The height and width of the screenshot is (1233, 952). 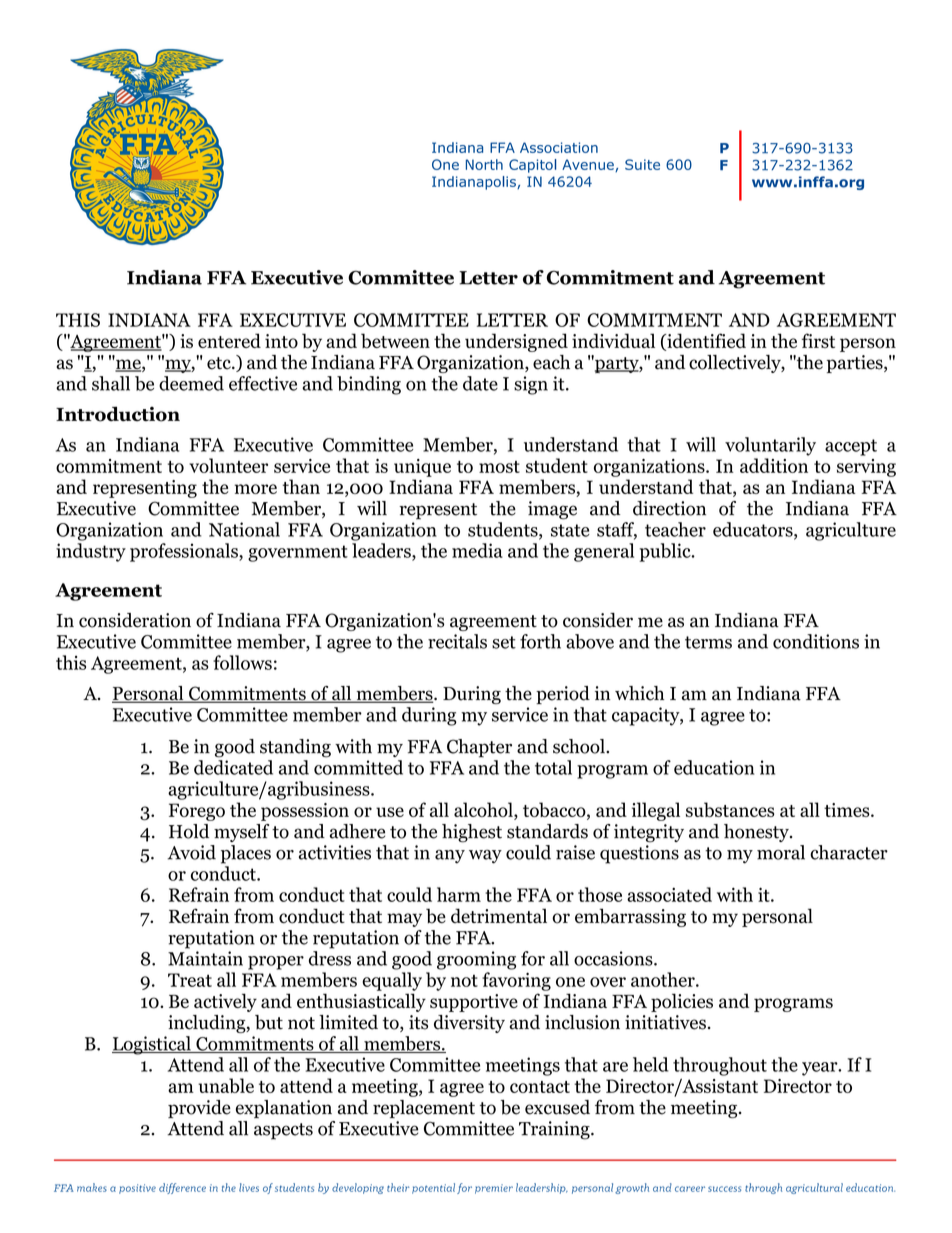 What do you see at coordinates (242, 662) in the screenshot?
I see `follows` at bounding box center [242, 662].
